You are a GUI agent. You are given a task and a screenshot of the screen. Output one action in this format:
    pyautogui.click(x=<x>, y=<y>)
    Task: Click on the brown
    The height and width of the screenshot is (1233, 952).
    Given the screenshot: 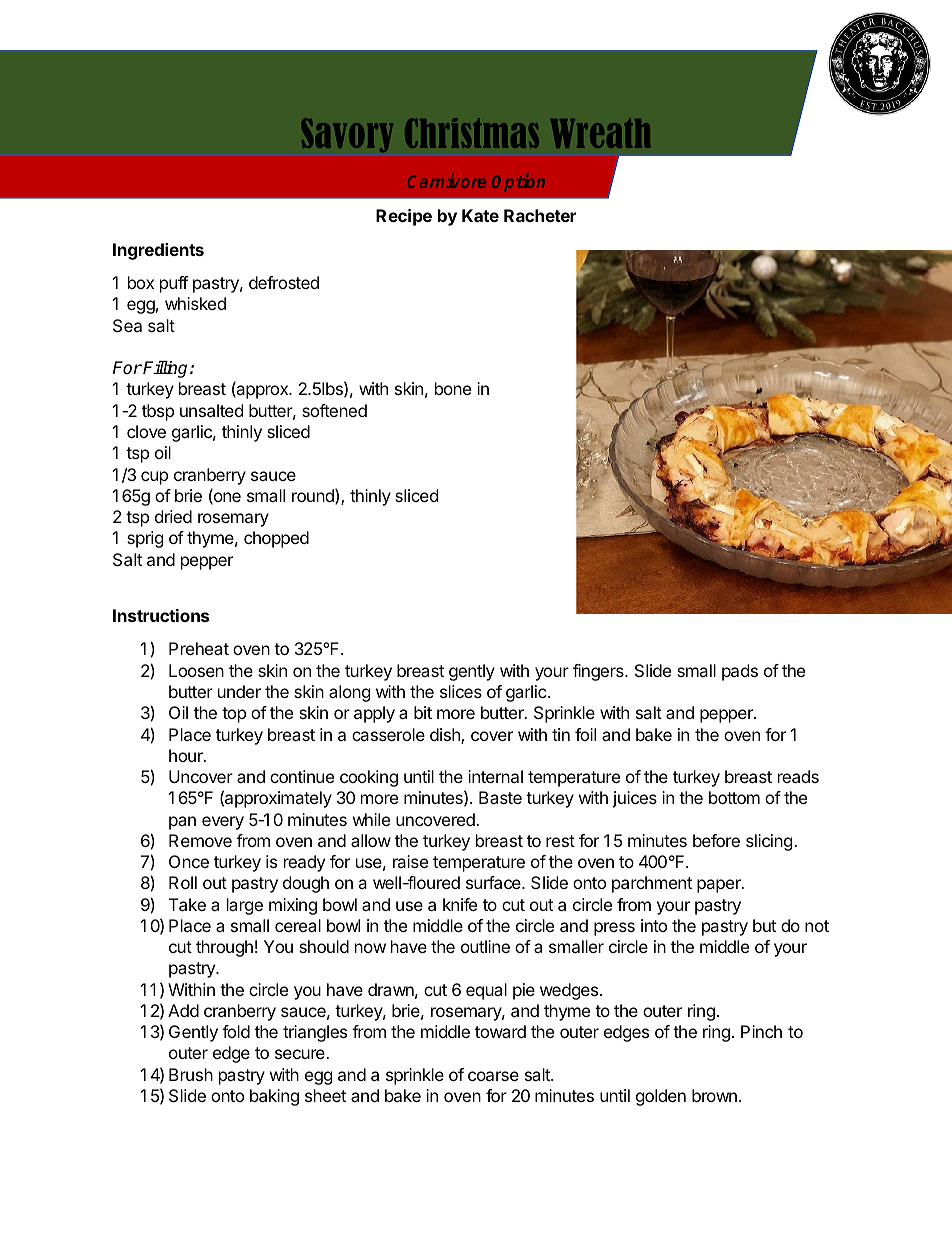 What is the action you would take?
    pyautogui.click(x=714, y=1095)
